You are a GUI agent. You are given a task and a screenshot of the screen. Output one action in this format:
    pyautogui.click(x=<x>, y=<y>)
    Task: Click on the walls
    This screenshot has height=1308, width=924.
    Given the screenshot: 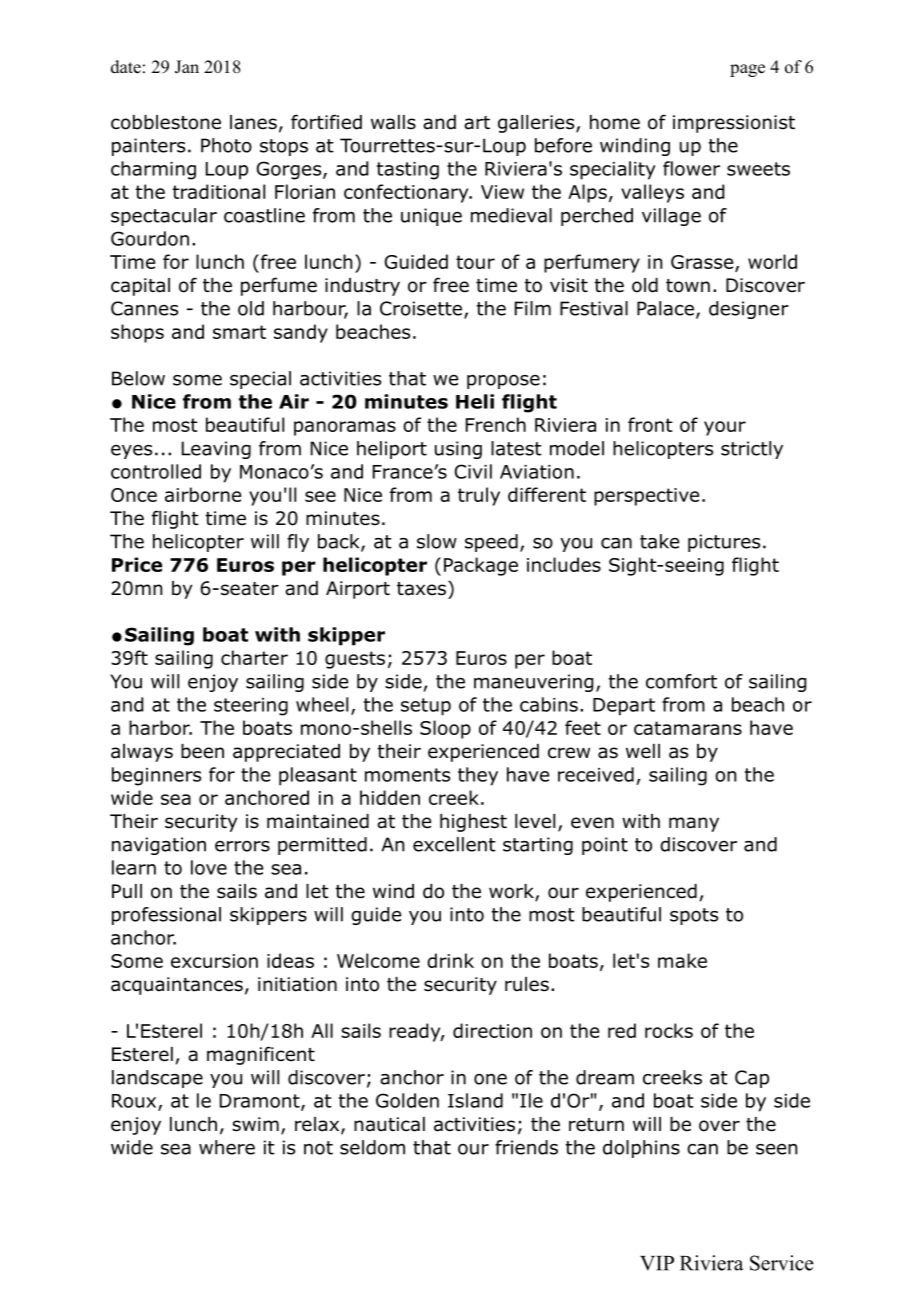 What is the action you would take?
    pyautogui.click(x=393, y=122)
